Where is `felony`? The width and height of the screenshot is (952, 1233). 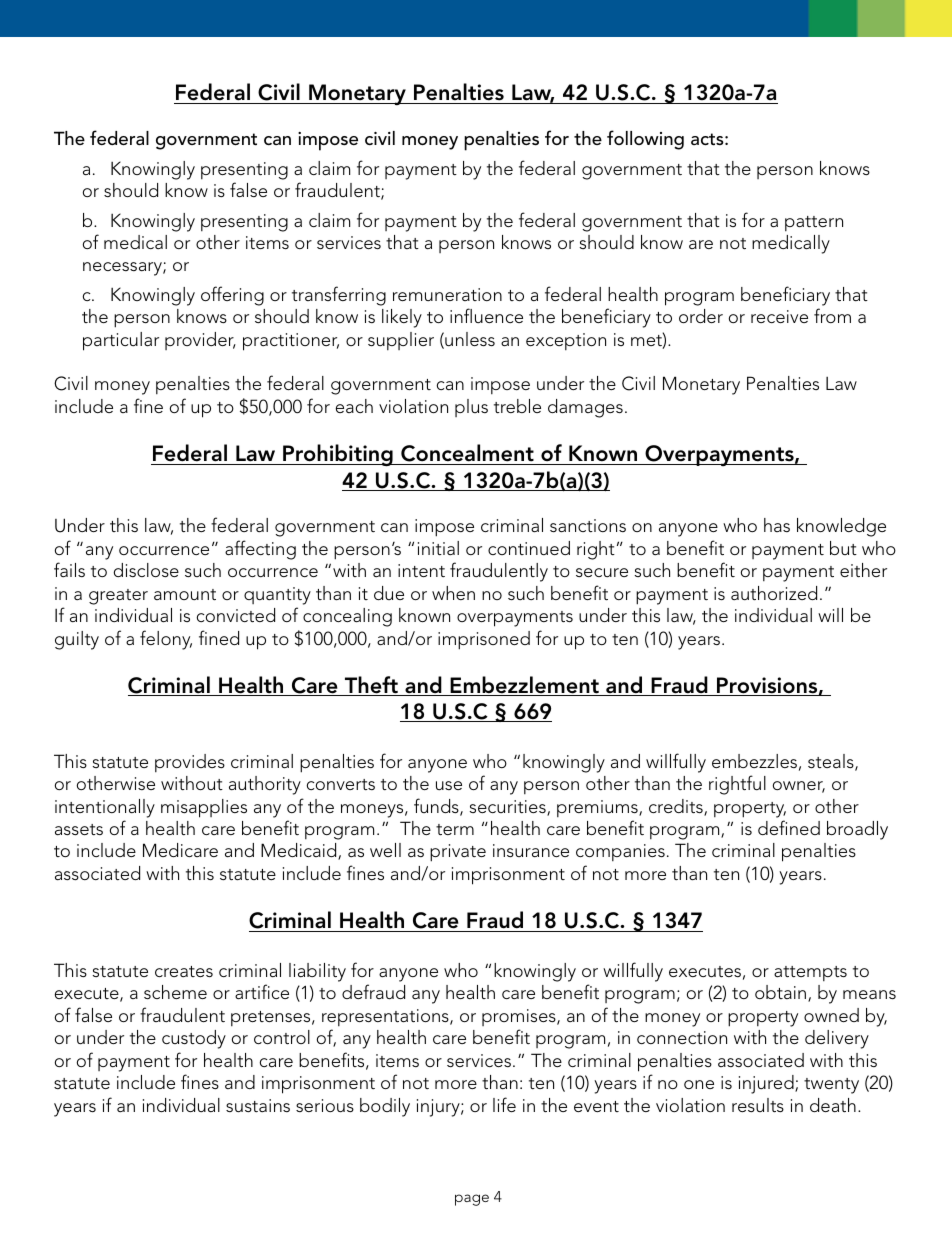
felony is located at coordinates (166, 640).
